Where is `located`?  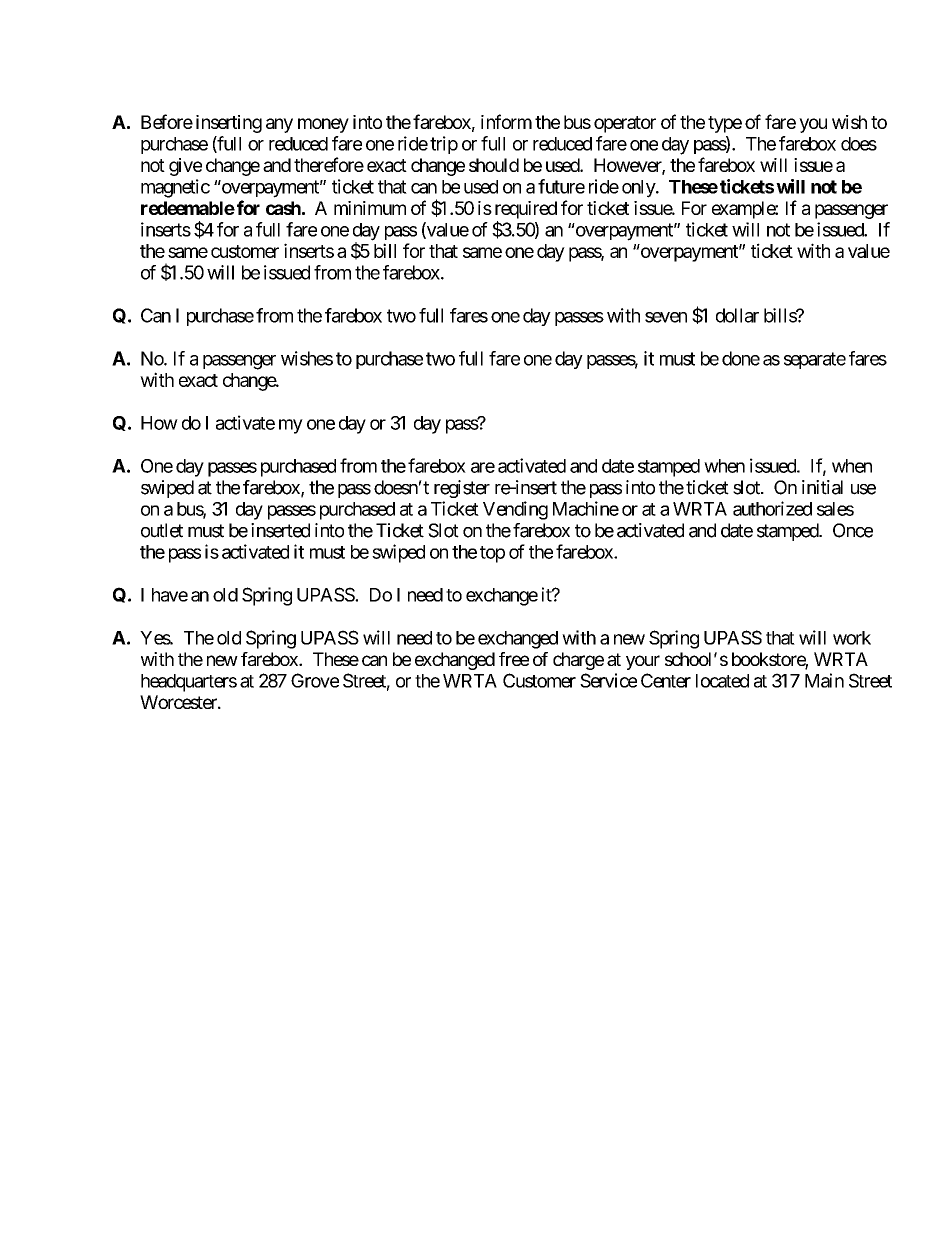
located is located at coordinates (722, 681).
